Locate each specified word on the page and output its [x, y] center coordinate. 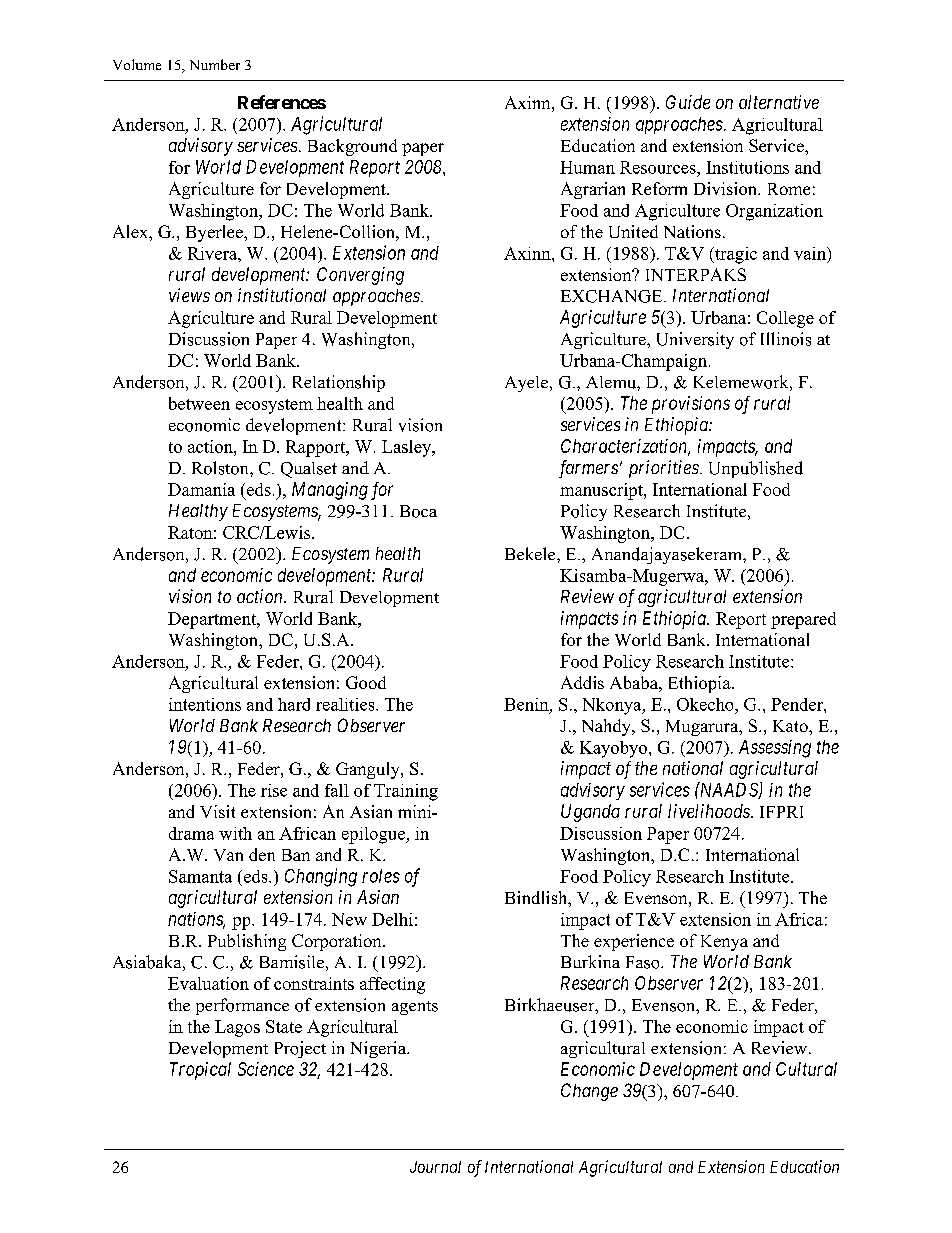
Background [352, 147]
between [199, 403]
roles [381, 876]
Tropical [200, 1071]
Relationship [339, 383]
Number [215, 64]
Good [366, 682]
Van [228, 855]
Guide [688, 102]
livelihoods [710, 811]
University [695, 340]
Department [213, 620]
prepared [803, 620]
